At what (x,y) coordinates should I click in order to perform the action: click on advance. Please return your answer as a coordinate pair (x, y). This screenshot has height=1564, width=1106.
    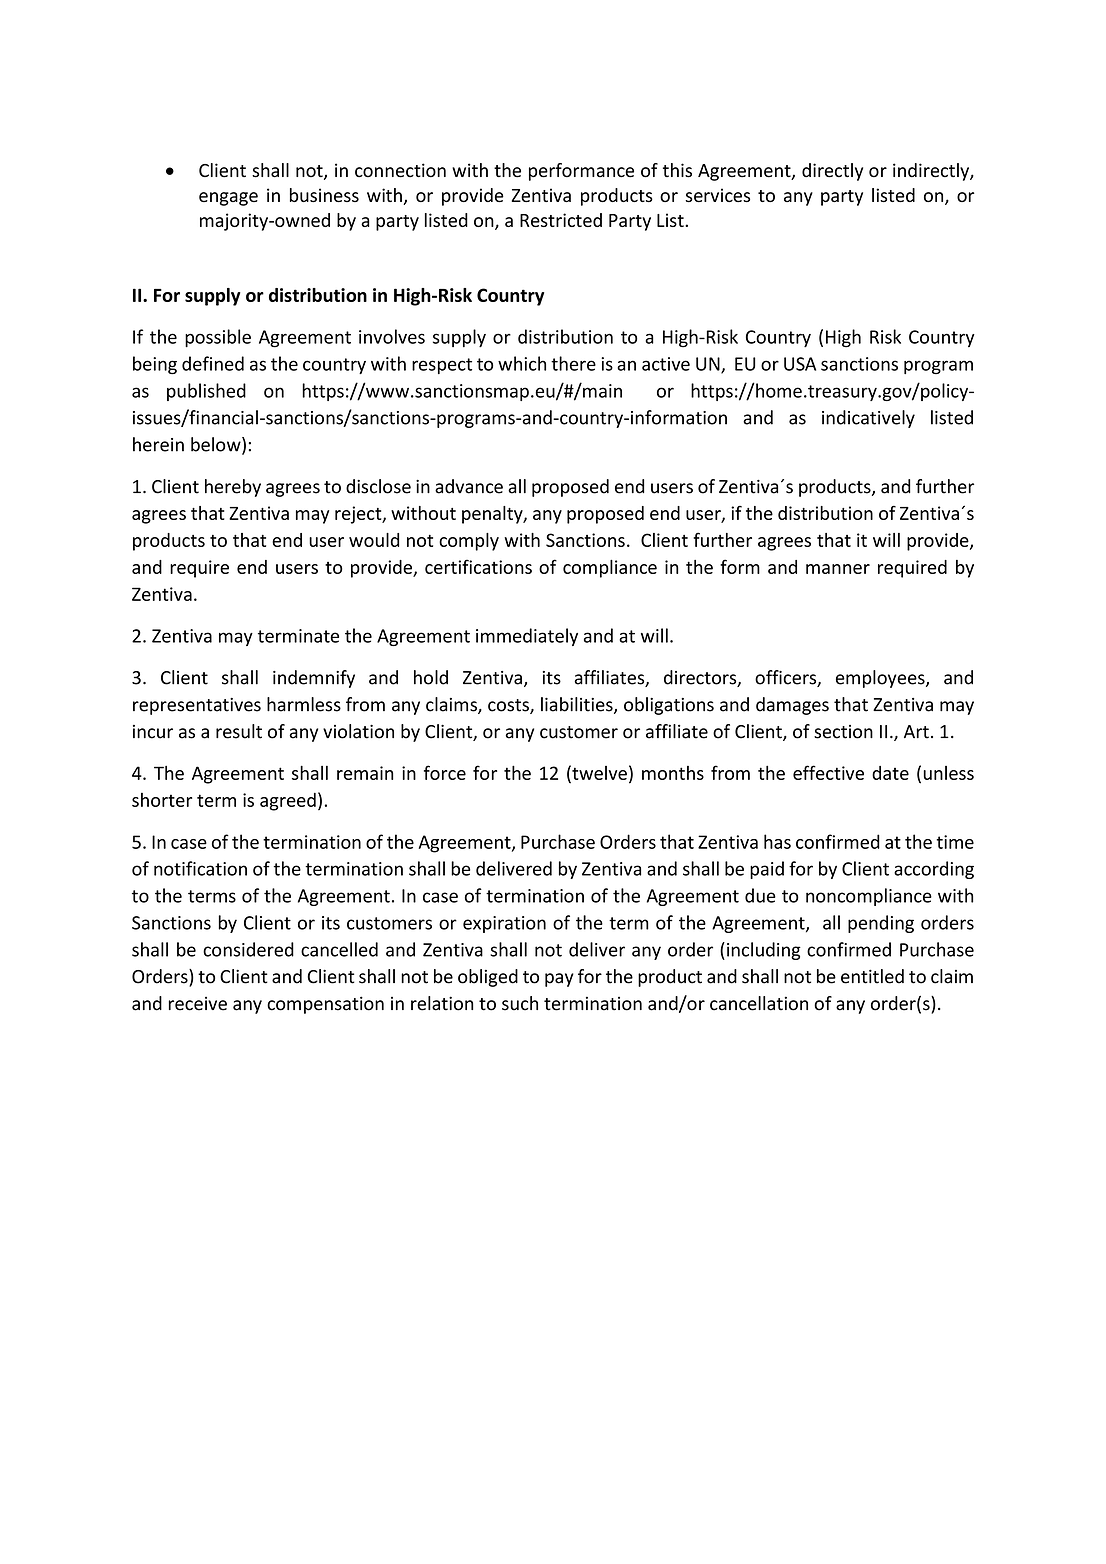
    Looking at the image, I should click on (469, 486).
